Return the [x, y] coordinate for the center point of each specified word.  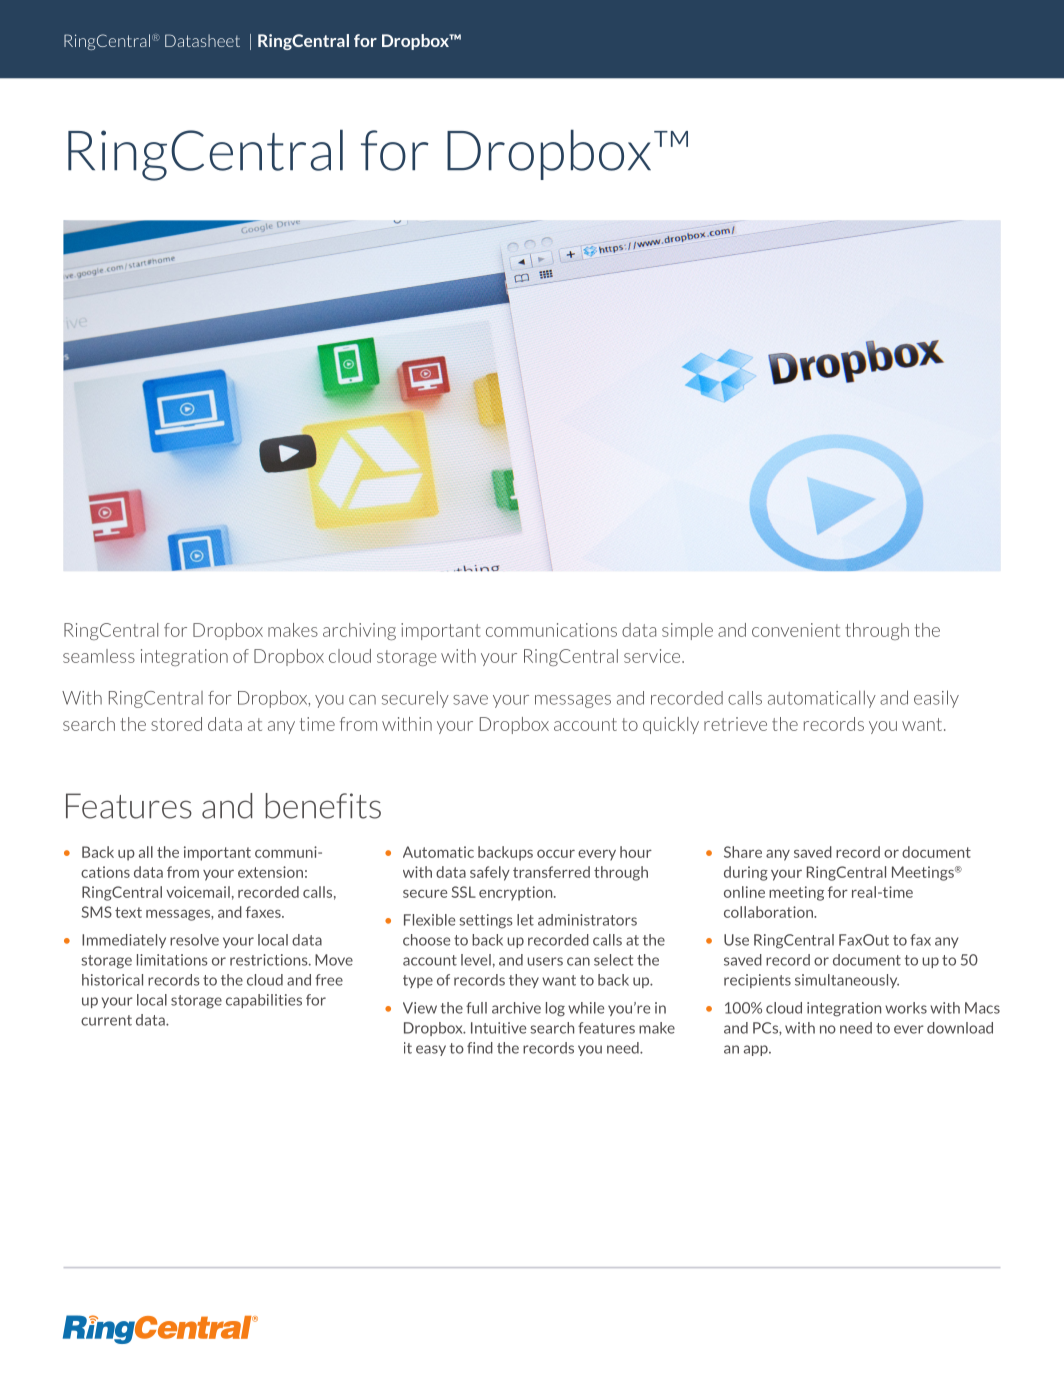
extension [270, 872]
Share [743, 852]
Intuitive [498, 1028]
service [653, 656]
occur [556, 853]
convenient [796, 630]
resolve [194, 940]
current [106, 1020]
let [525, 920]
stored [176, 724]
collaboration [769, 912]
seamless [99, 656]
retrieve [735, 724]
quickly [671, 725]
